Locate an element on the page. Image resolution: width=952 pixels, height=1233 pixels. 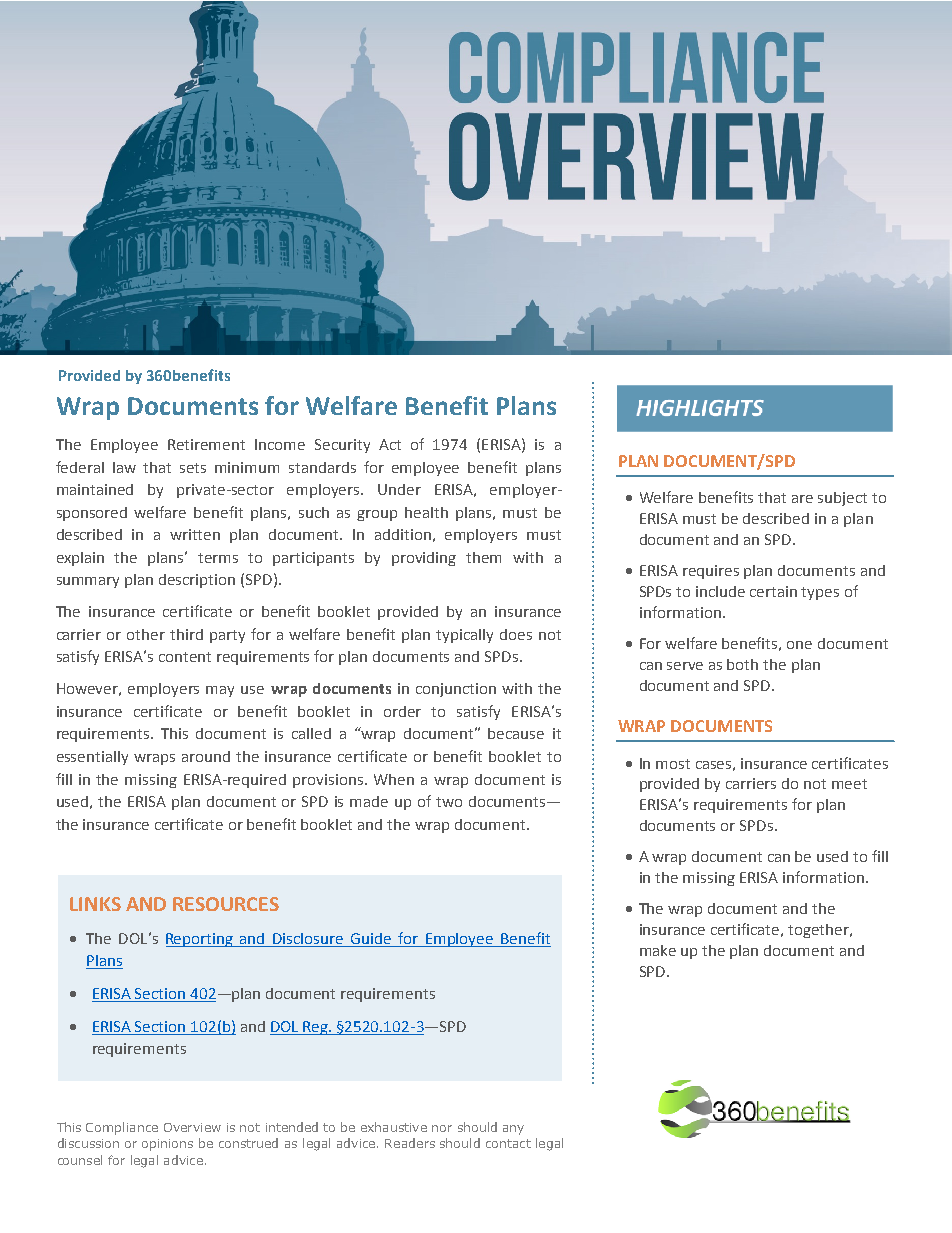
subject is located at coordinates (842, 499).
